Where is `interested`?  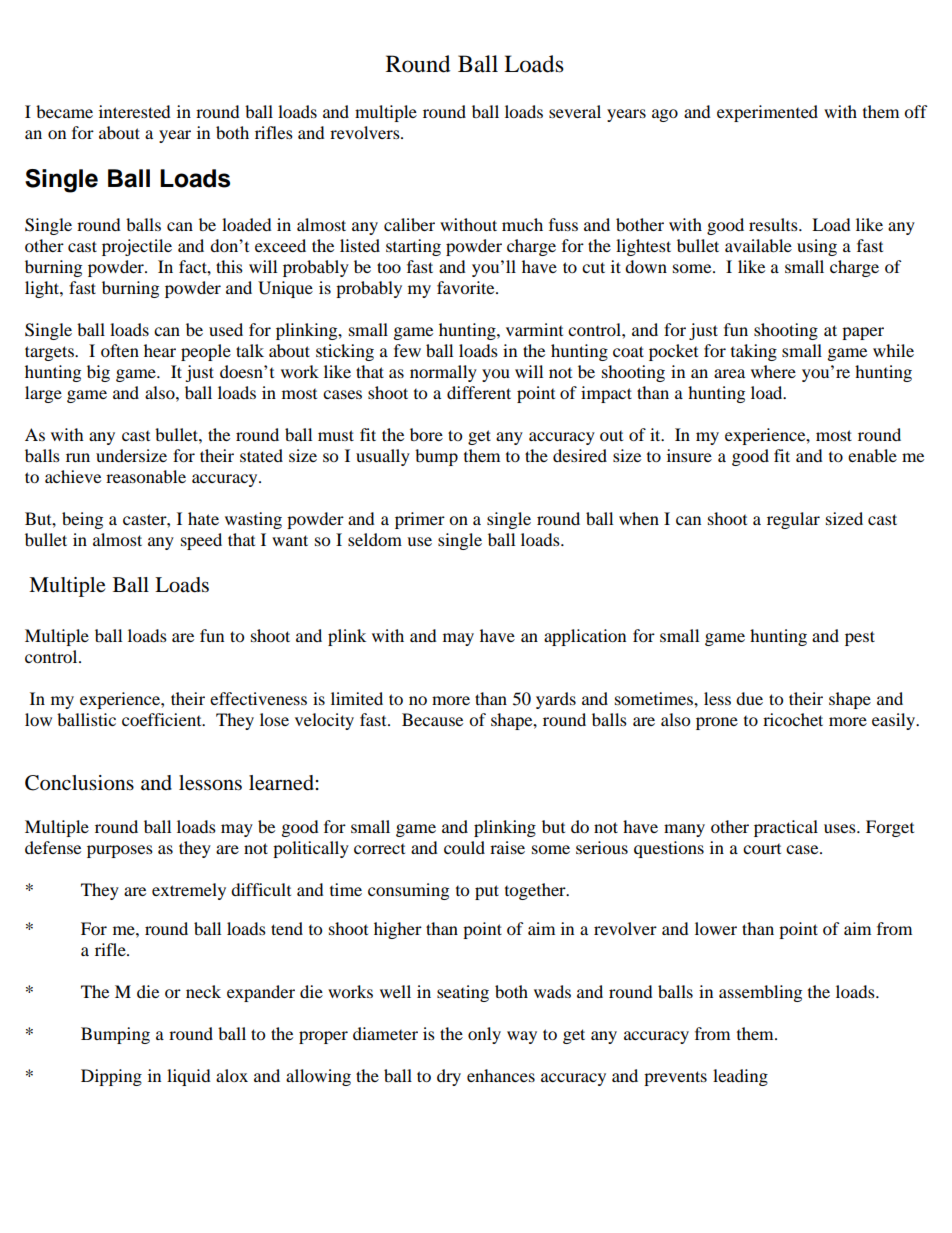 interested is located at coordinates (135, 111).
